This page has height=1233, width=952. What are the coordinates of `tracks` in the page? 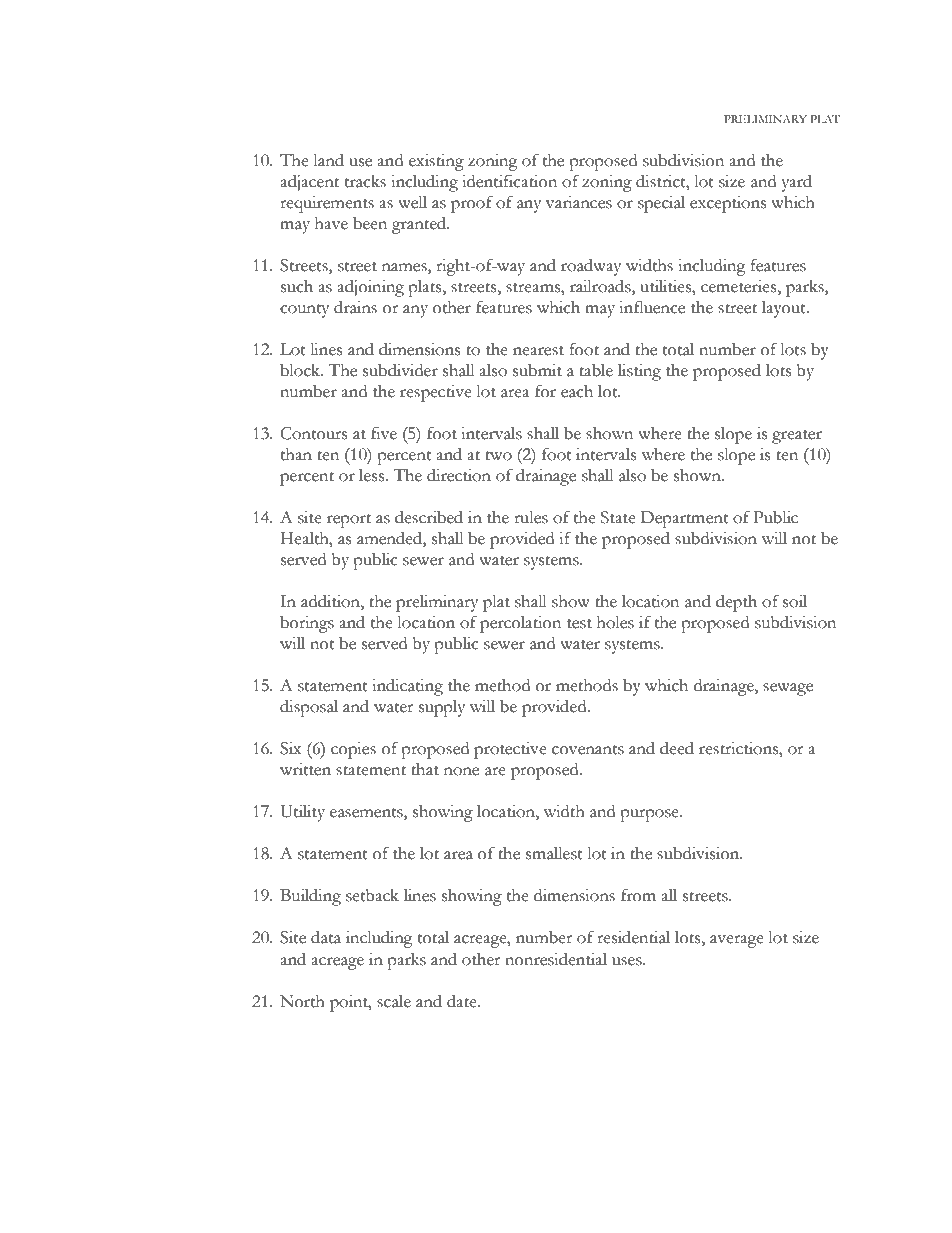 It's located at (365, 181).
